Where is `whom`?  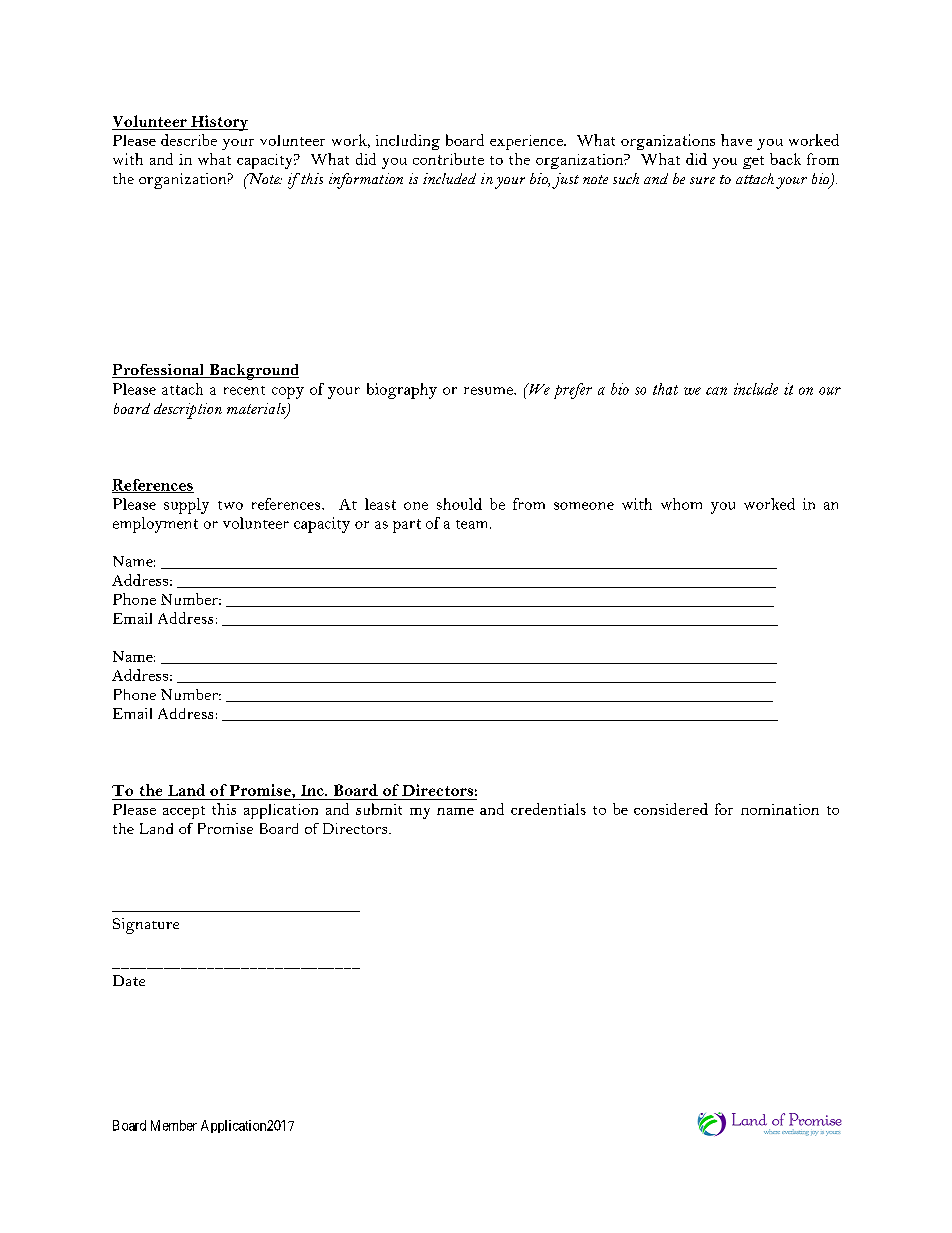
whom is located at coordinates (681, 504).
